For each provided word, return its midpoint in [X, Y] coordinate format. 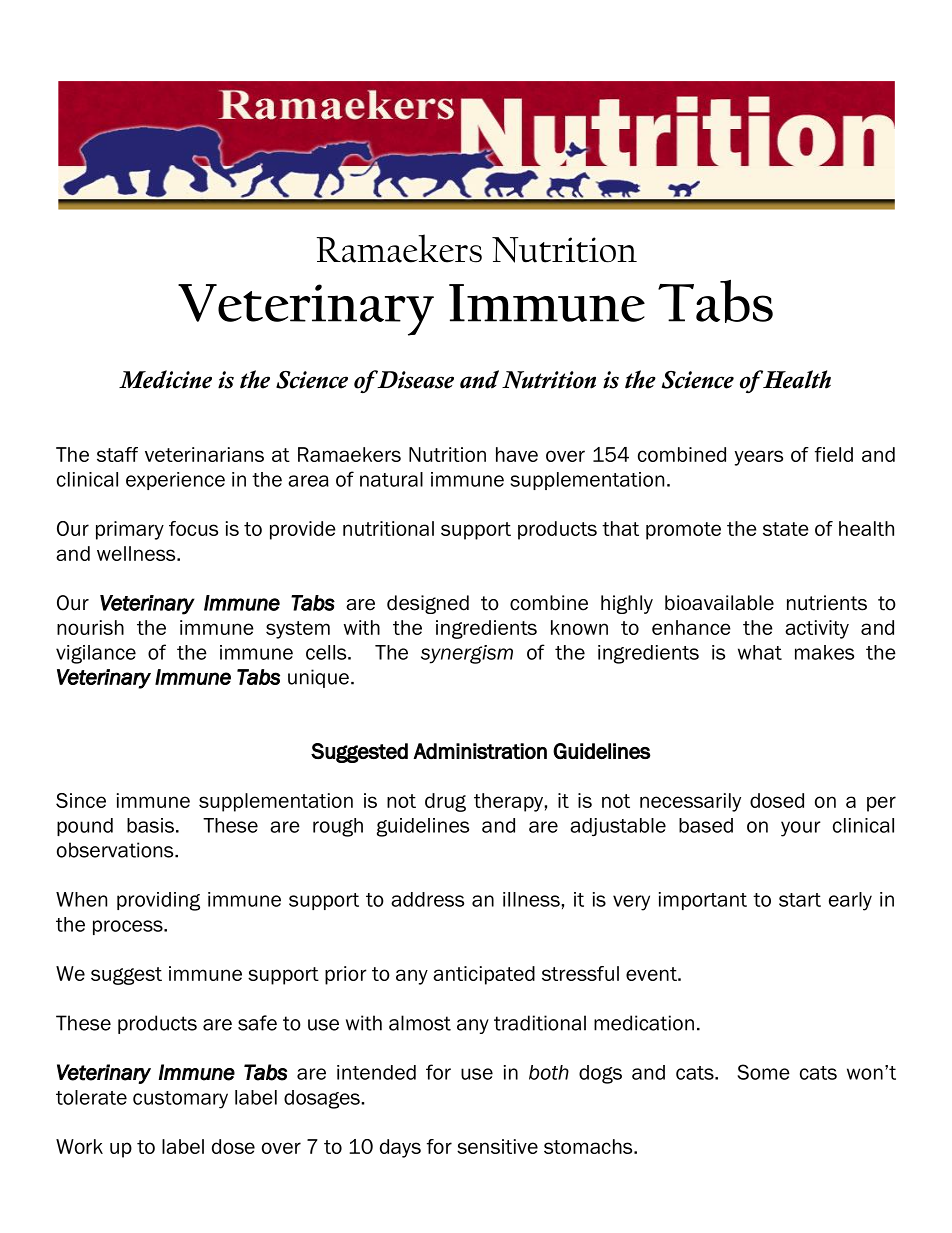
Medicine [165, 379]
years [758, 458]
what [760, 652]
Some [763, 1072]
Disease [414, 379]
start [800, 900]
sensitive [497, 1146]
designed [428, 604]
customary [180, 1100]
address [427, 899]
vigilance [96, 654]
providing [158, 901]
